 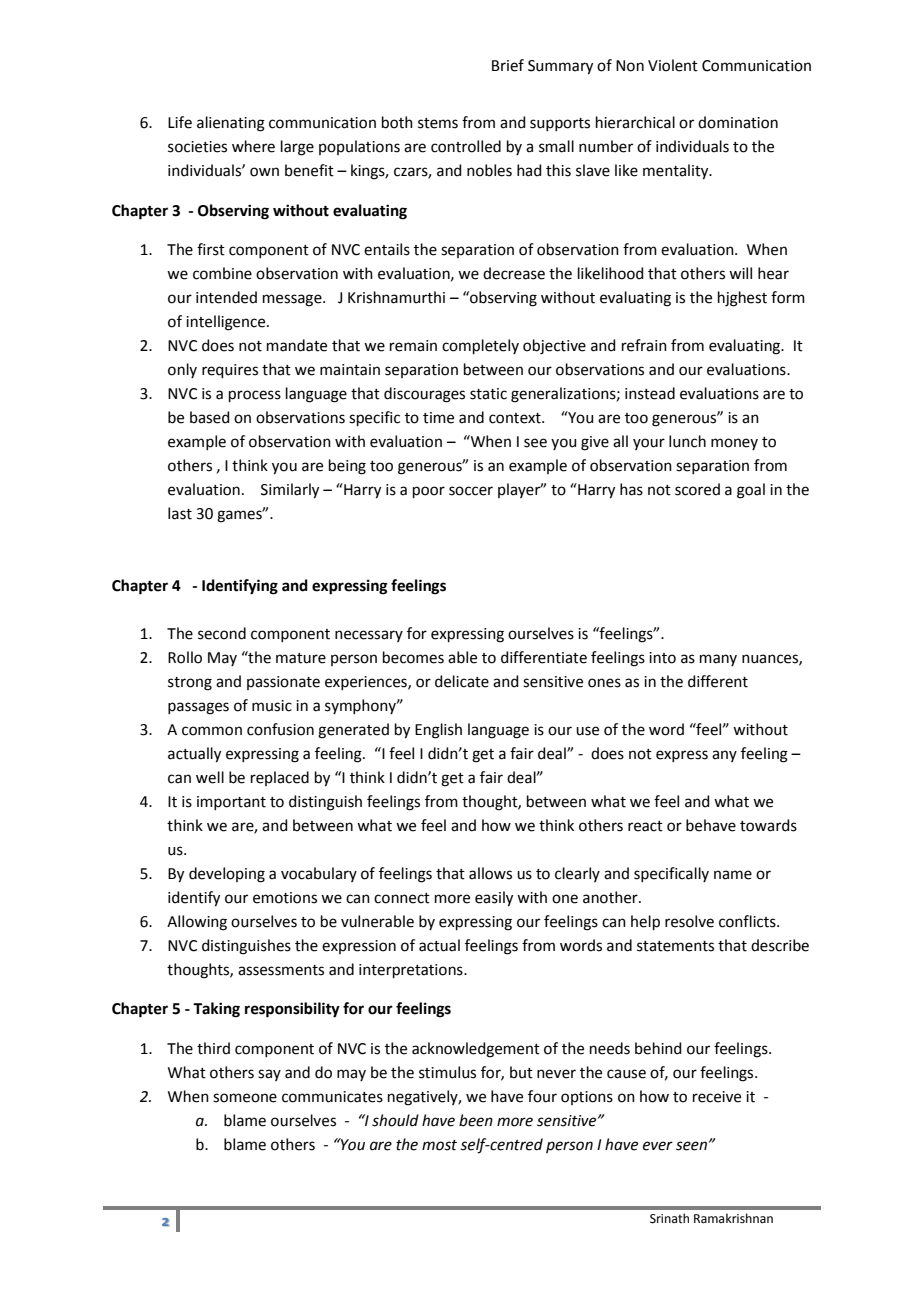 I want to click on towards, so click(x=768, y=825).
